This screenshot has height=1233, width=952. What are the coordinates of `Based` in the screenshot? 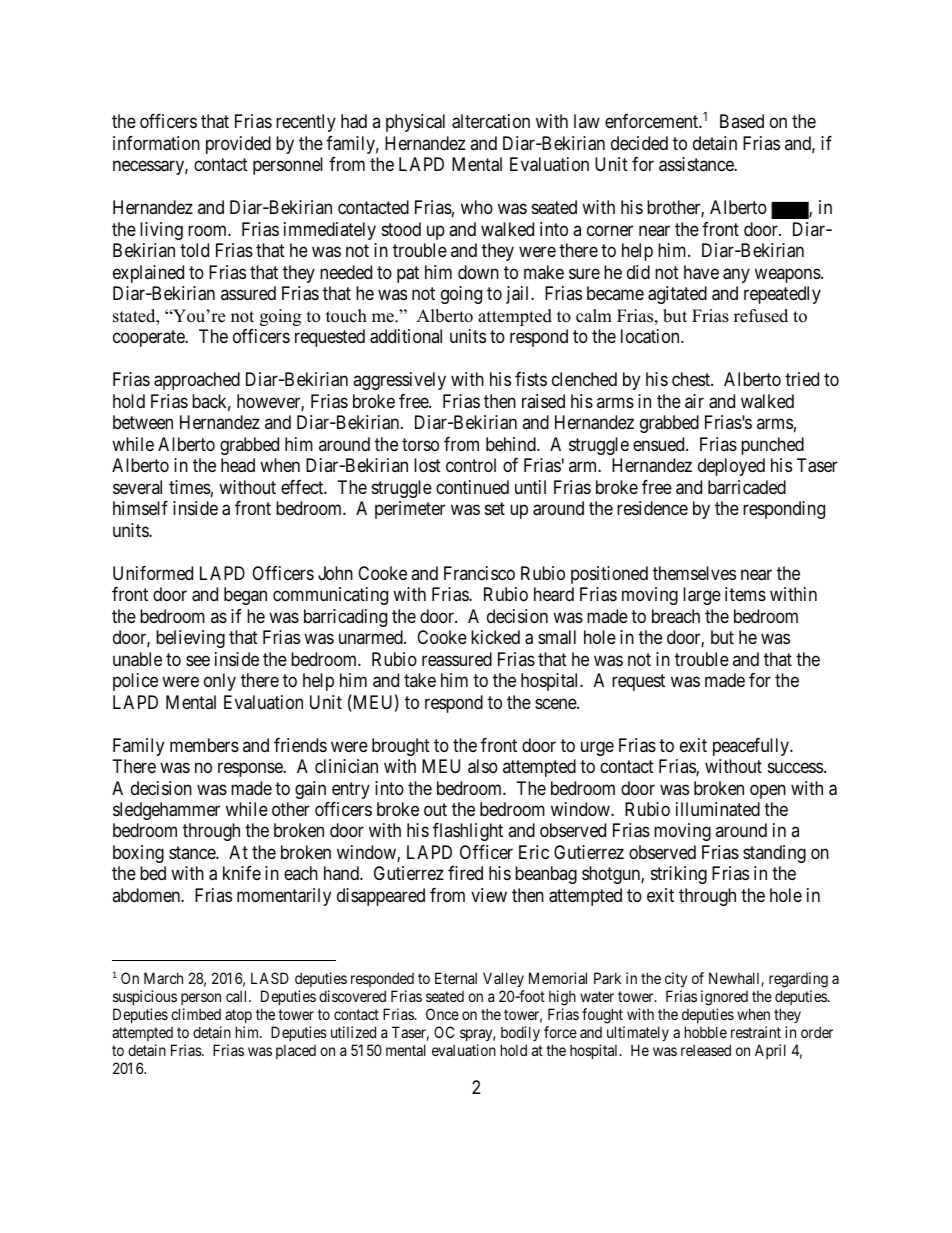 It's located at (742, 121).
